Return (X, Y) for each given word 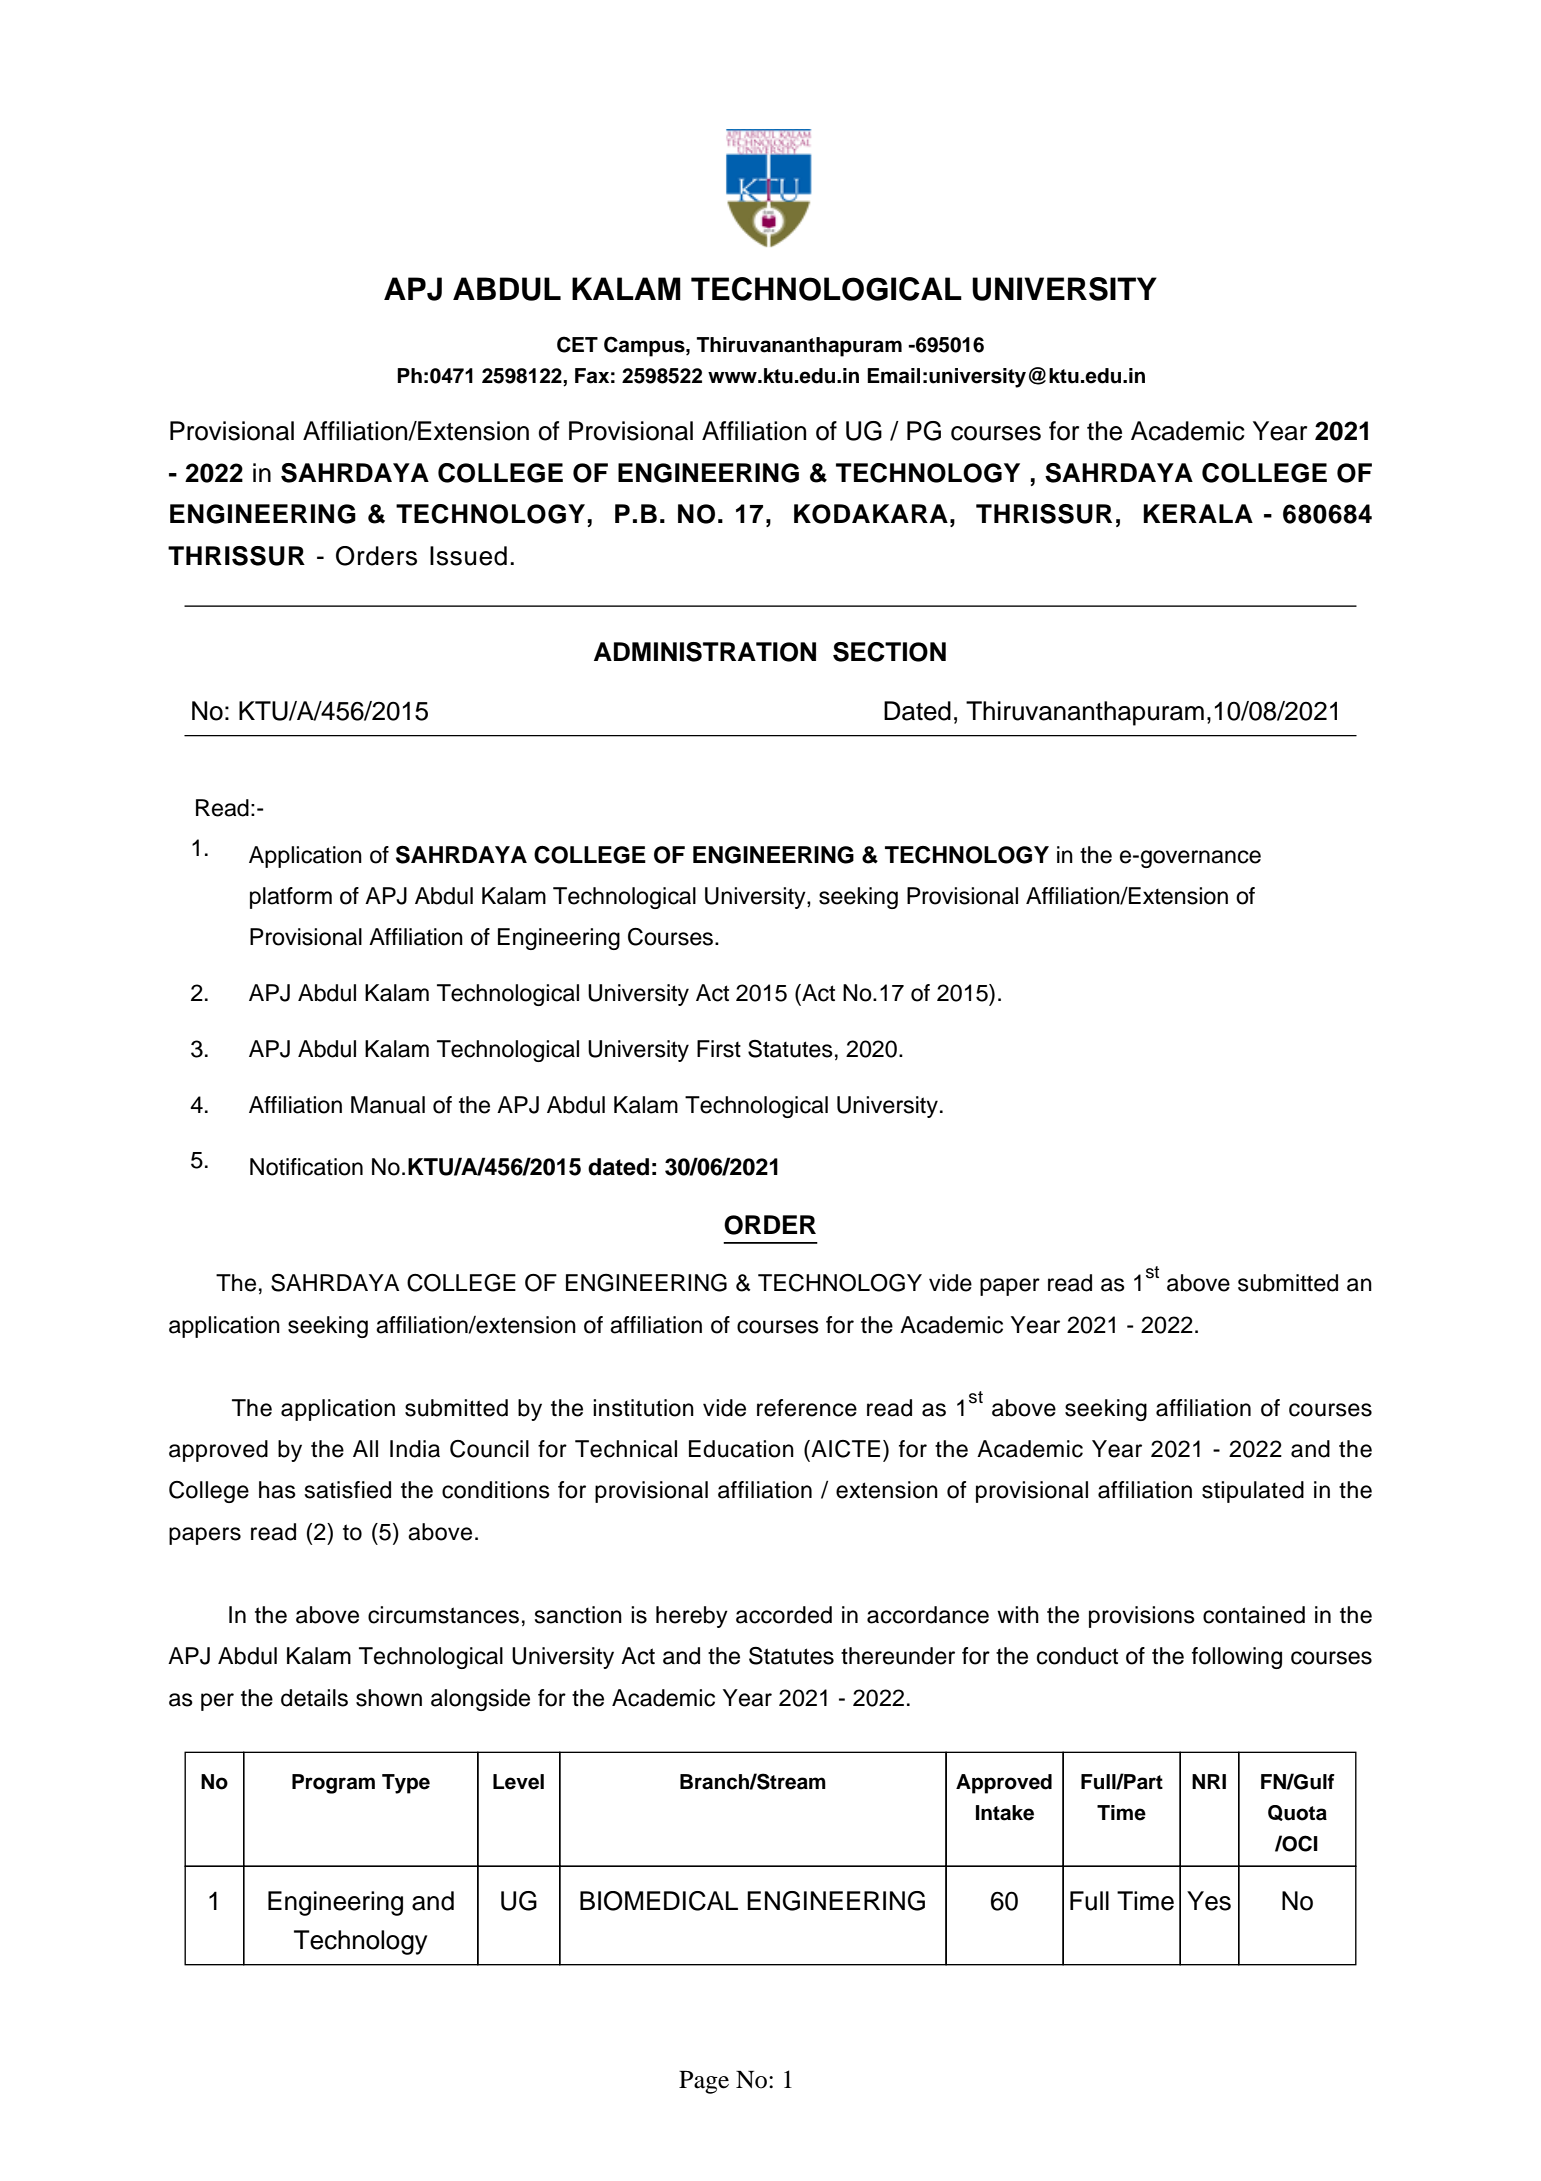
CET (577, 344)
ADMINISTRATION (705, 652)
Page (704, 2082)
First (719, 1049)
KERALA (1198, 513)
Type (406, 1784)
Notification (306, 1167)
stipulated (1253, 1492)
